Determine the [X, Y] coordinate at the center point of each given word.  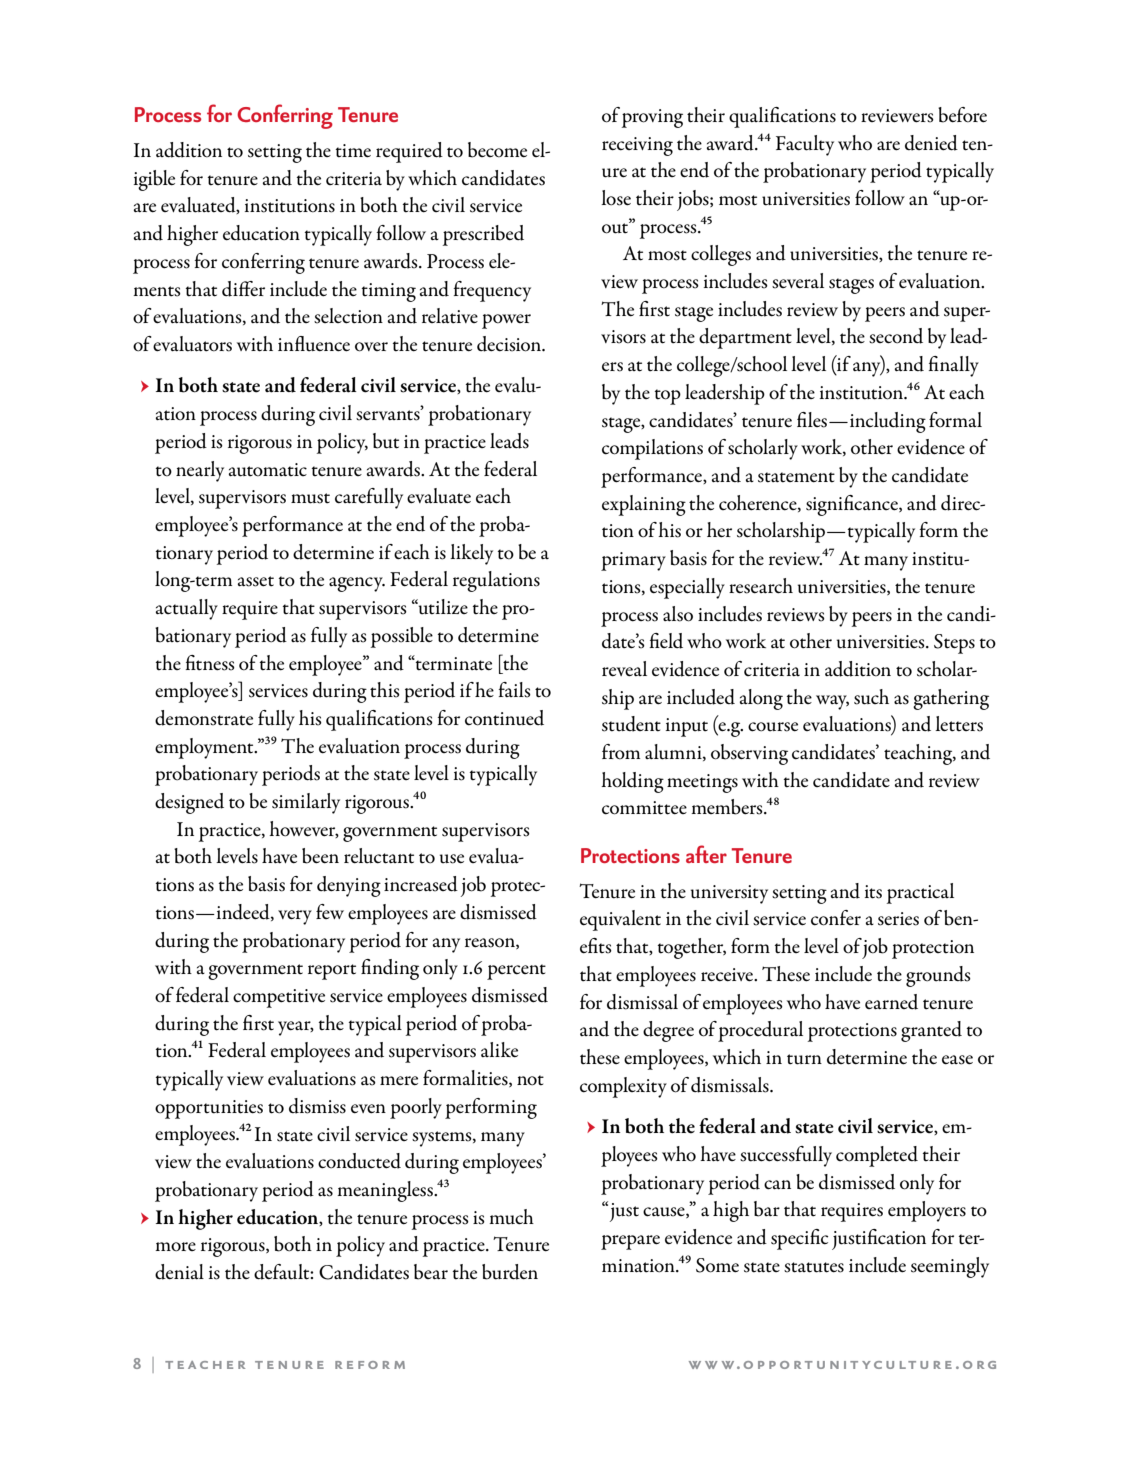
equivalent [620, 920]
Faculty [805, 145]
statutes [814, 1267]
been [320, 856]
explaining [644, 505]
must [310, 498]
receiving [637, 146]
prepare [630, 1242]
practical [920, 893]
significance [853, 505]
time [353, 150]
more [175, 1247]
